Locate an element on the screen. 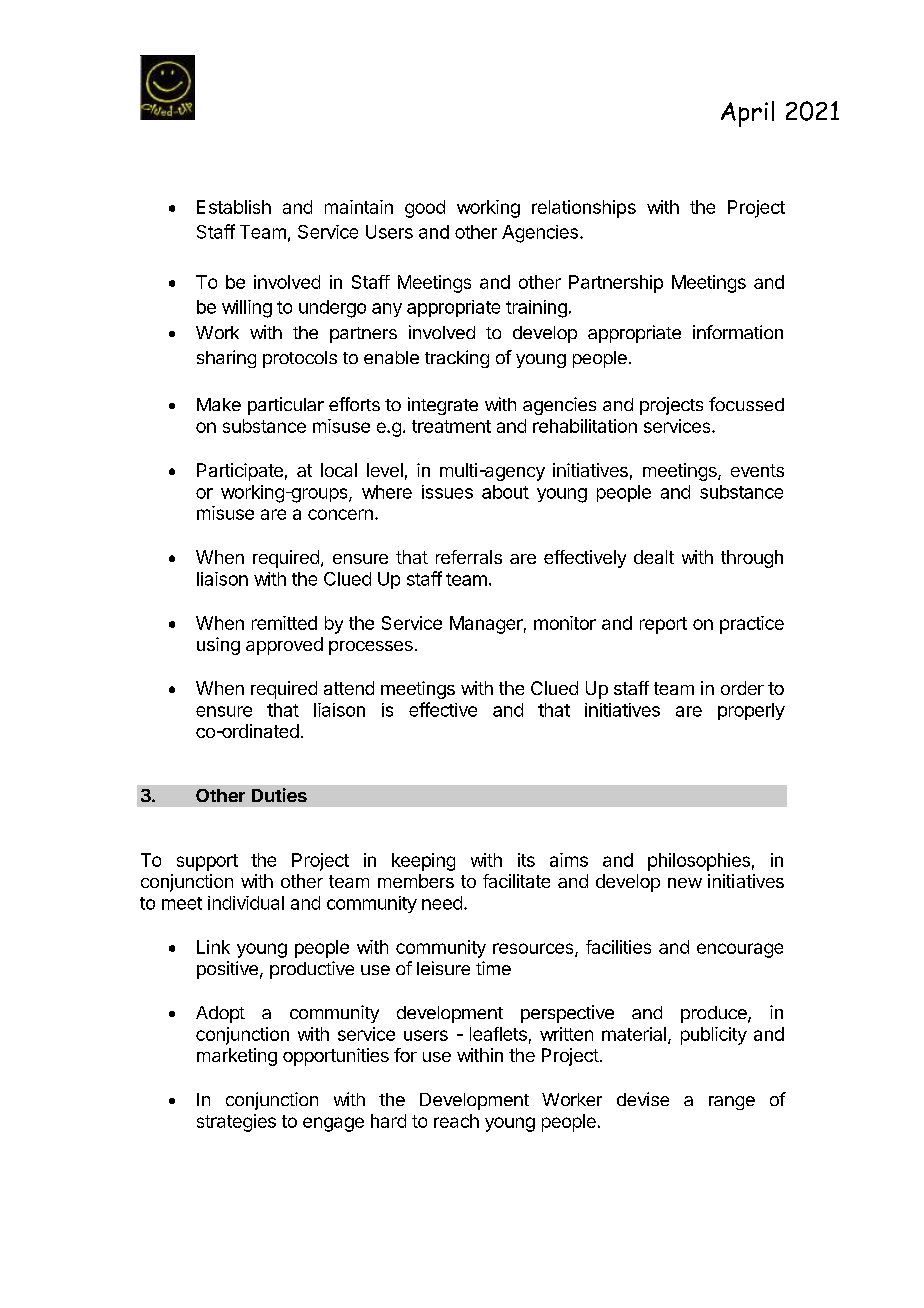 Image resolution: width=924 pixels, height=1308 pixels. good is located at coordinates (425, 209).
